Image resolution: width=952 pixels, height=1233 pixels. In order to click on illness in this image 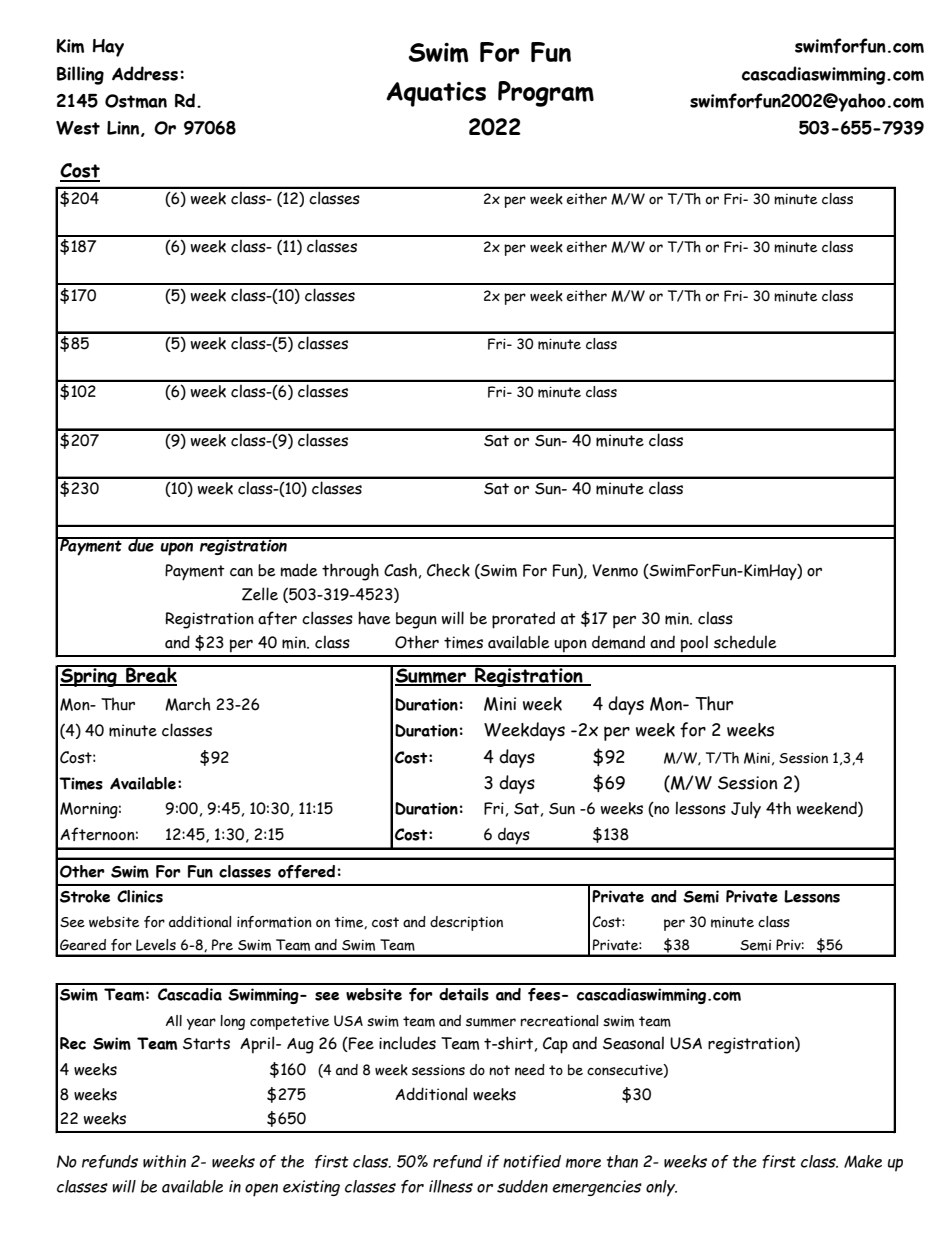, I will do `click(451, 1186)`.
